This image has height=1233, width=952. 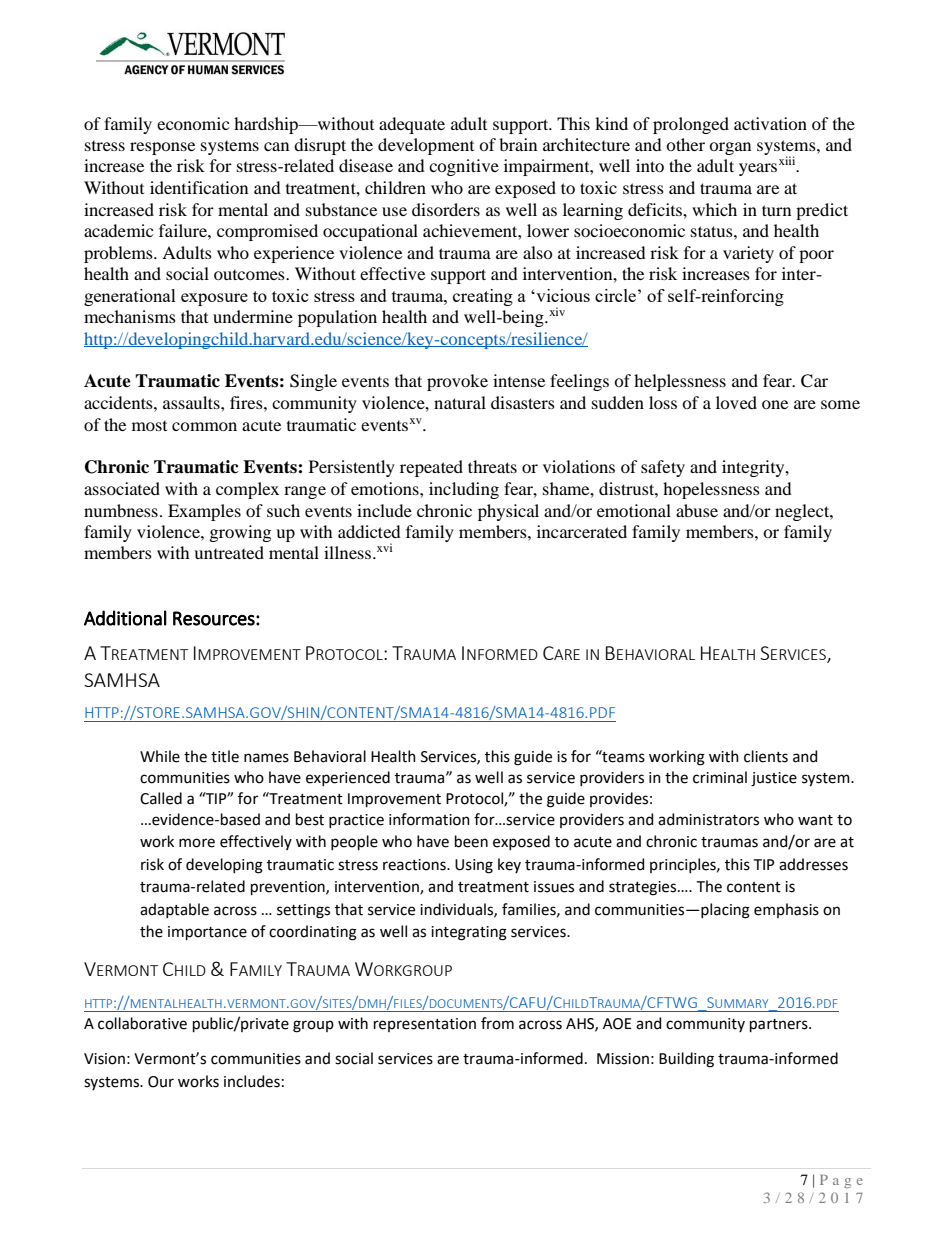 I want to click on from, so click(x=497, y=1023).
